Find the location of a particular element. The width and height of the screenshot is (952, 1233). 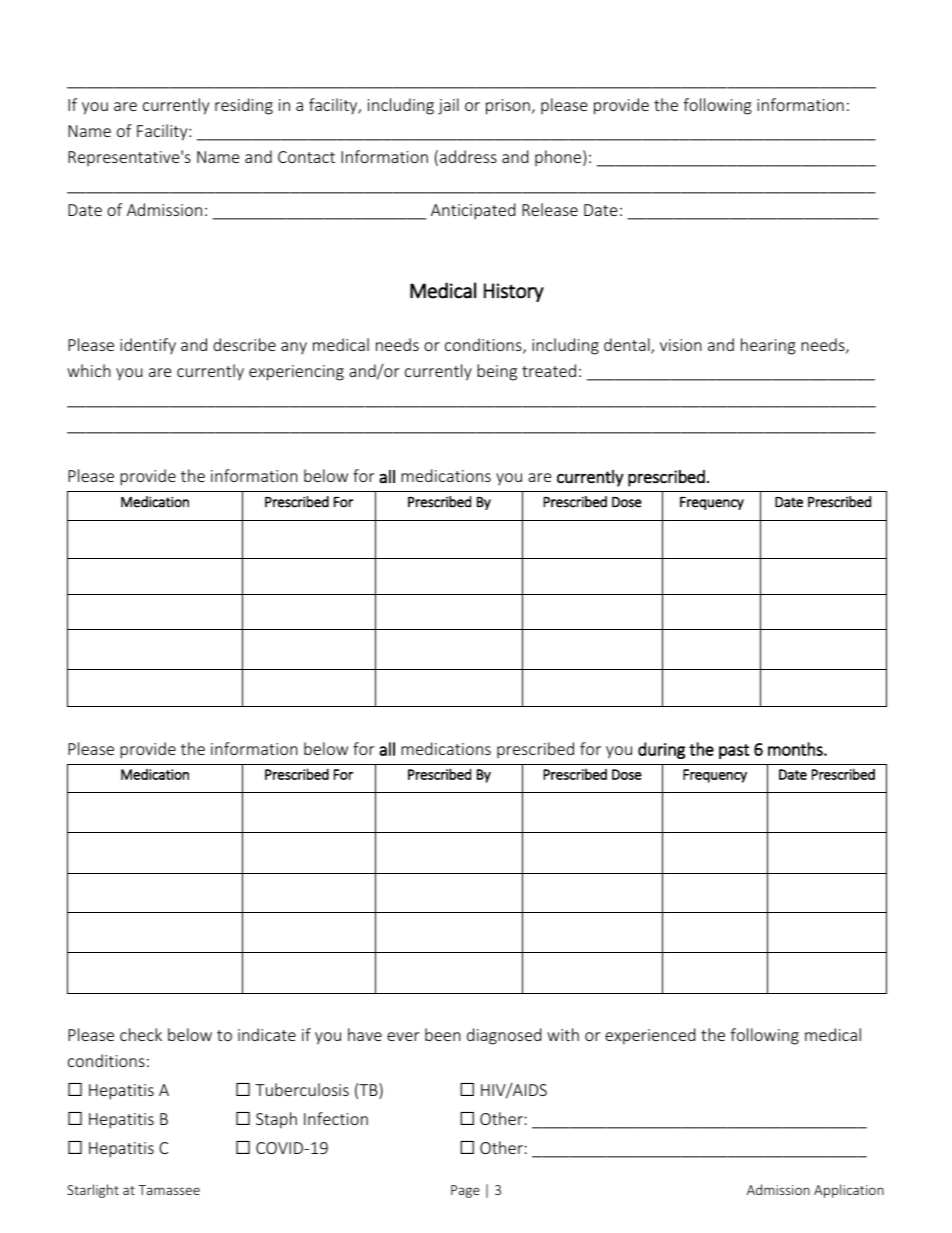

residing is located at coordinates (244, 106).
